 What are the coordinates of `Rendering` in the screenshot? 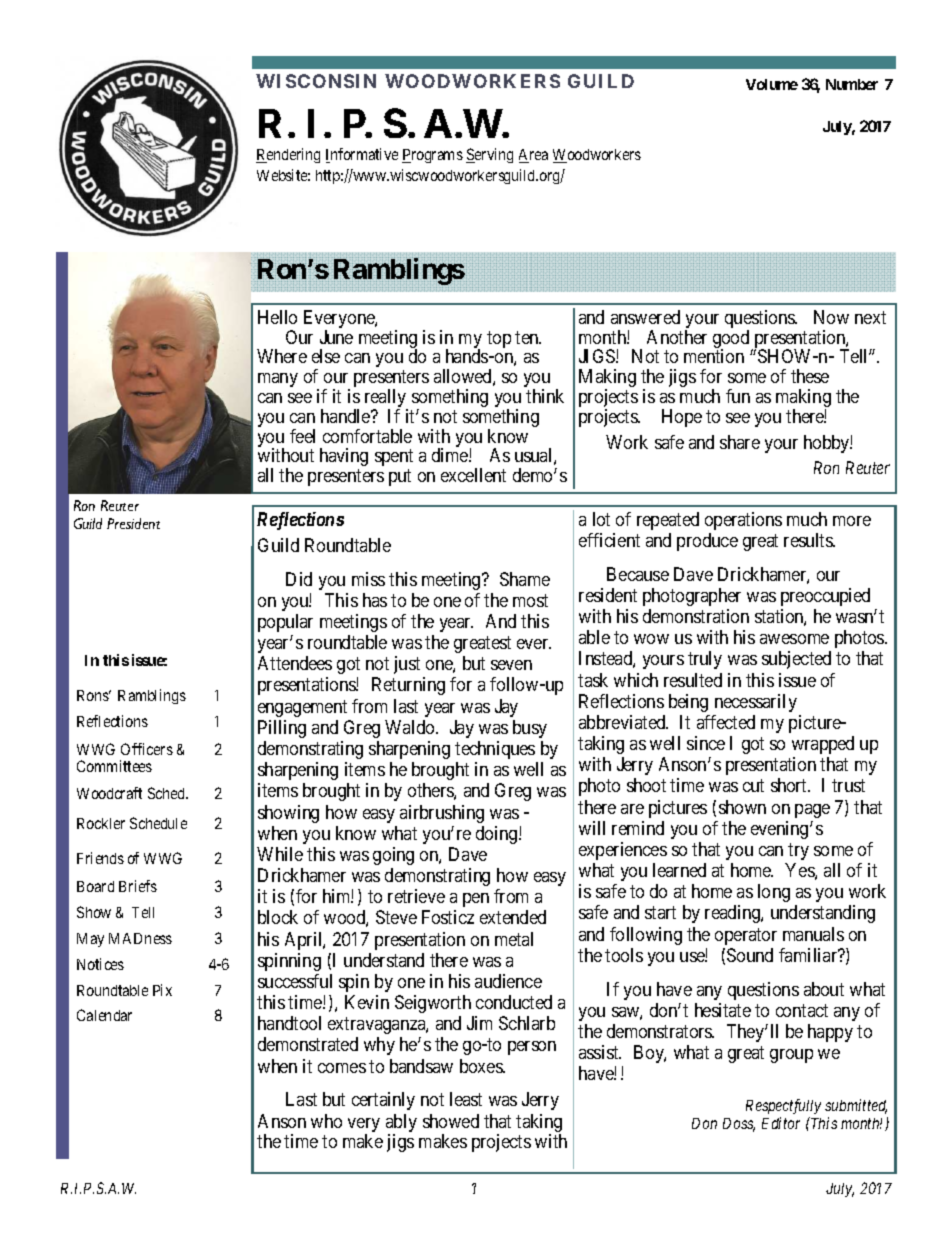 It's located at (288, 155).
